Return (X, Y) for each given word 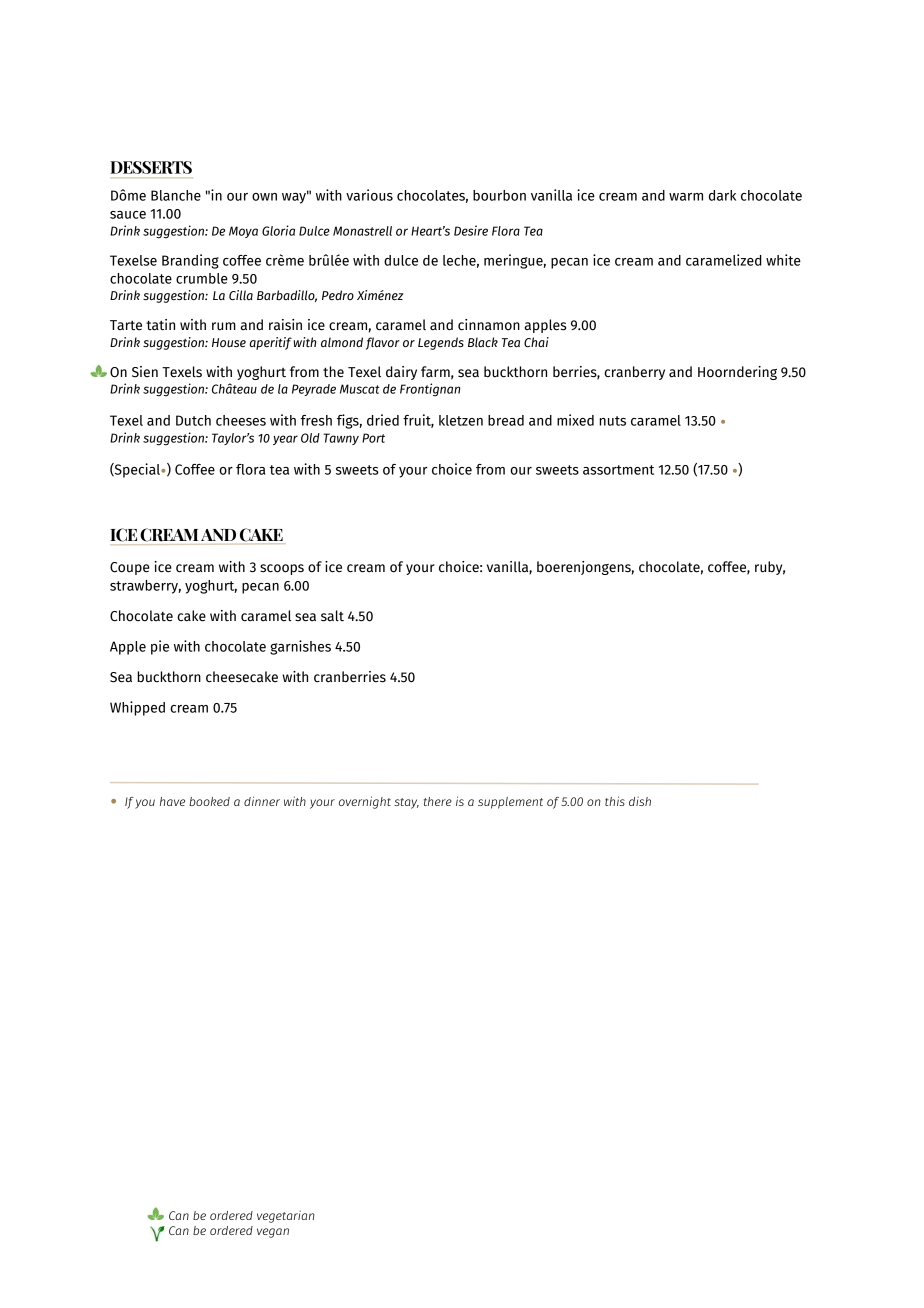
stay (406, 803)
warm (686, 197)
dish (640, 801)
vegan (273, 1233)
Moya (243, 232)
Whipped (137, 708)
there (438, 801)
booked (210, 801)
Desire (471, 230)
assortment (618, 470)
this (615, 801)
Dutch (193, 420)
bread (506, 420)
